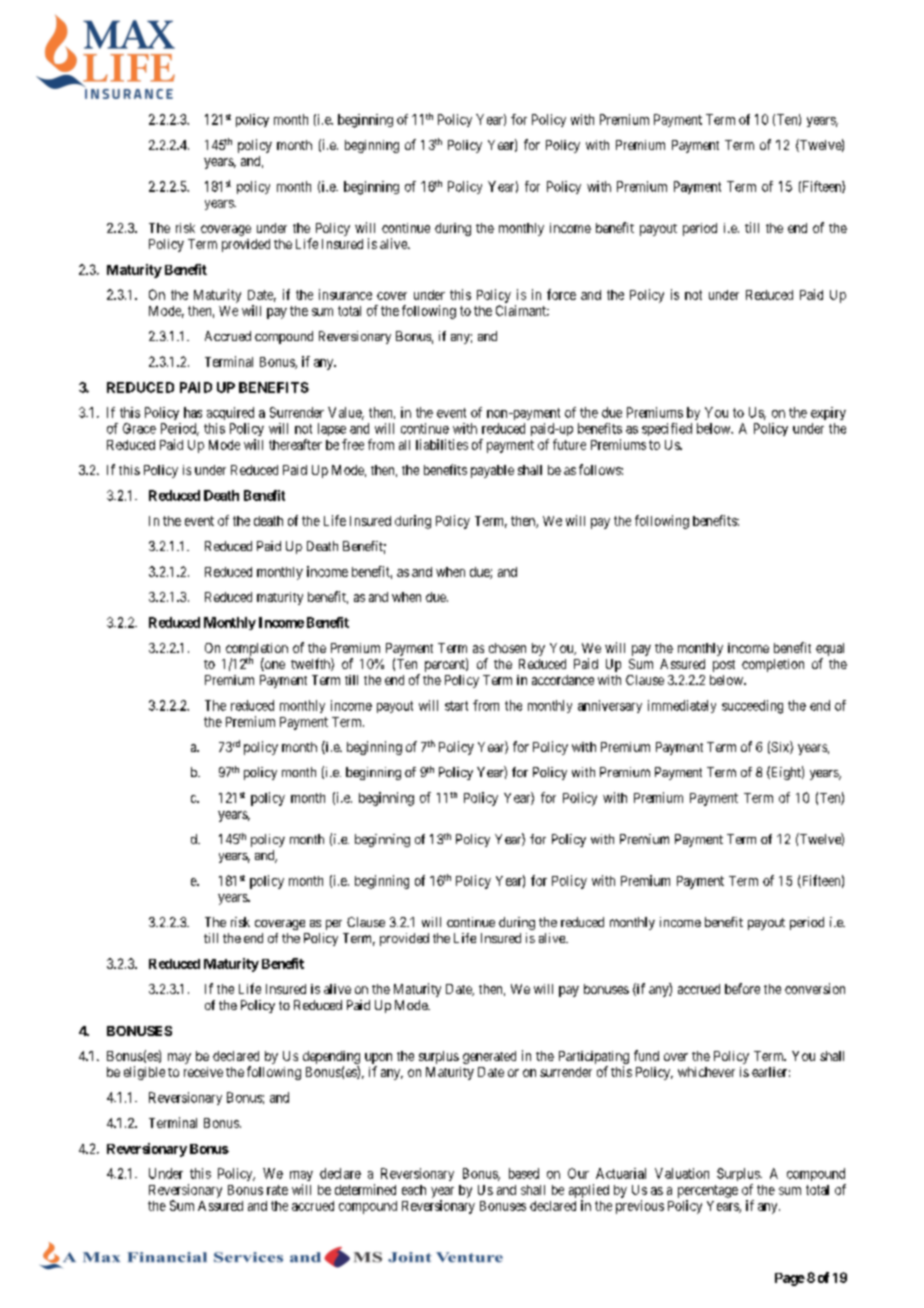 This screenshot has width=924, height=1308. I want to click on acquired, so click(230, 413).
